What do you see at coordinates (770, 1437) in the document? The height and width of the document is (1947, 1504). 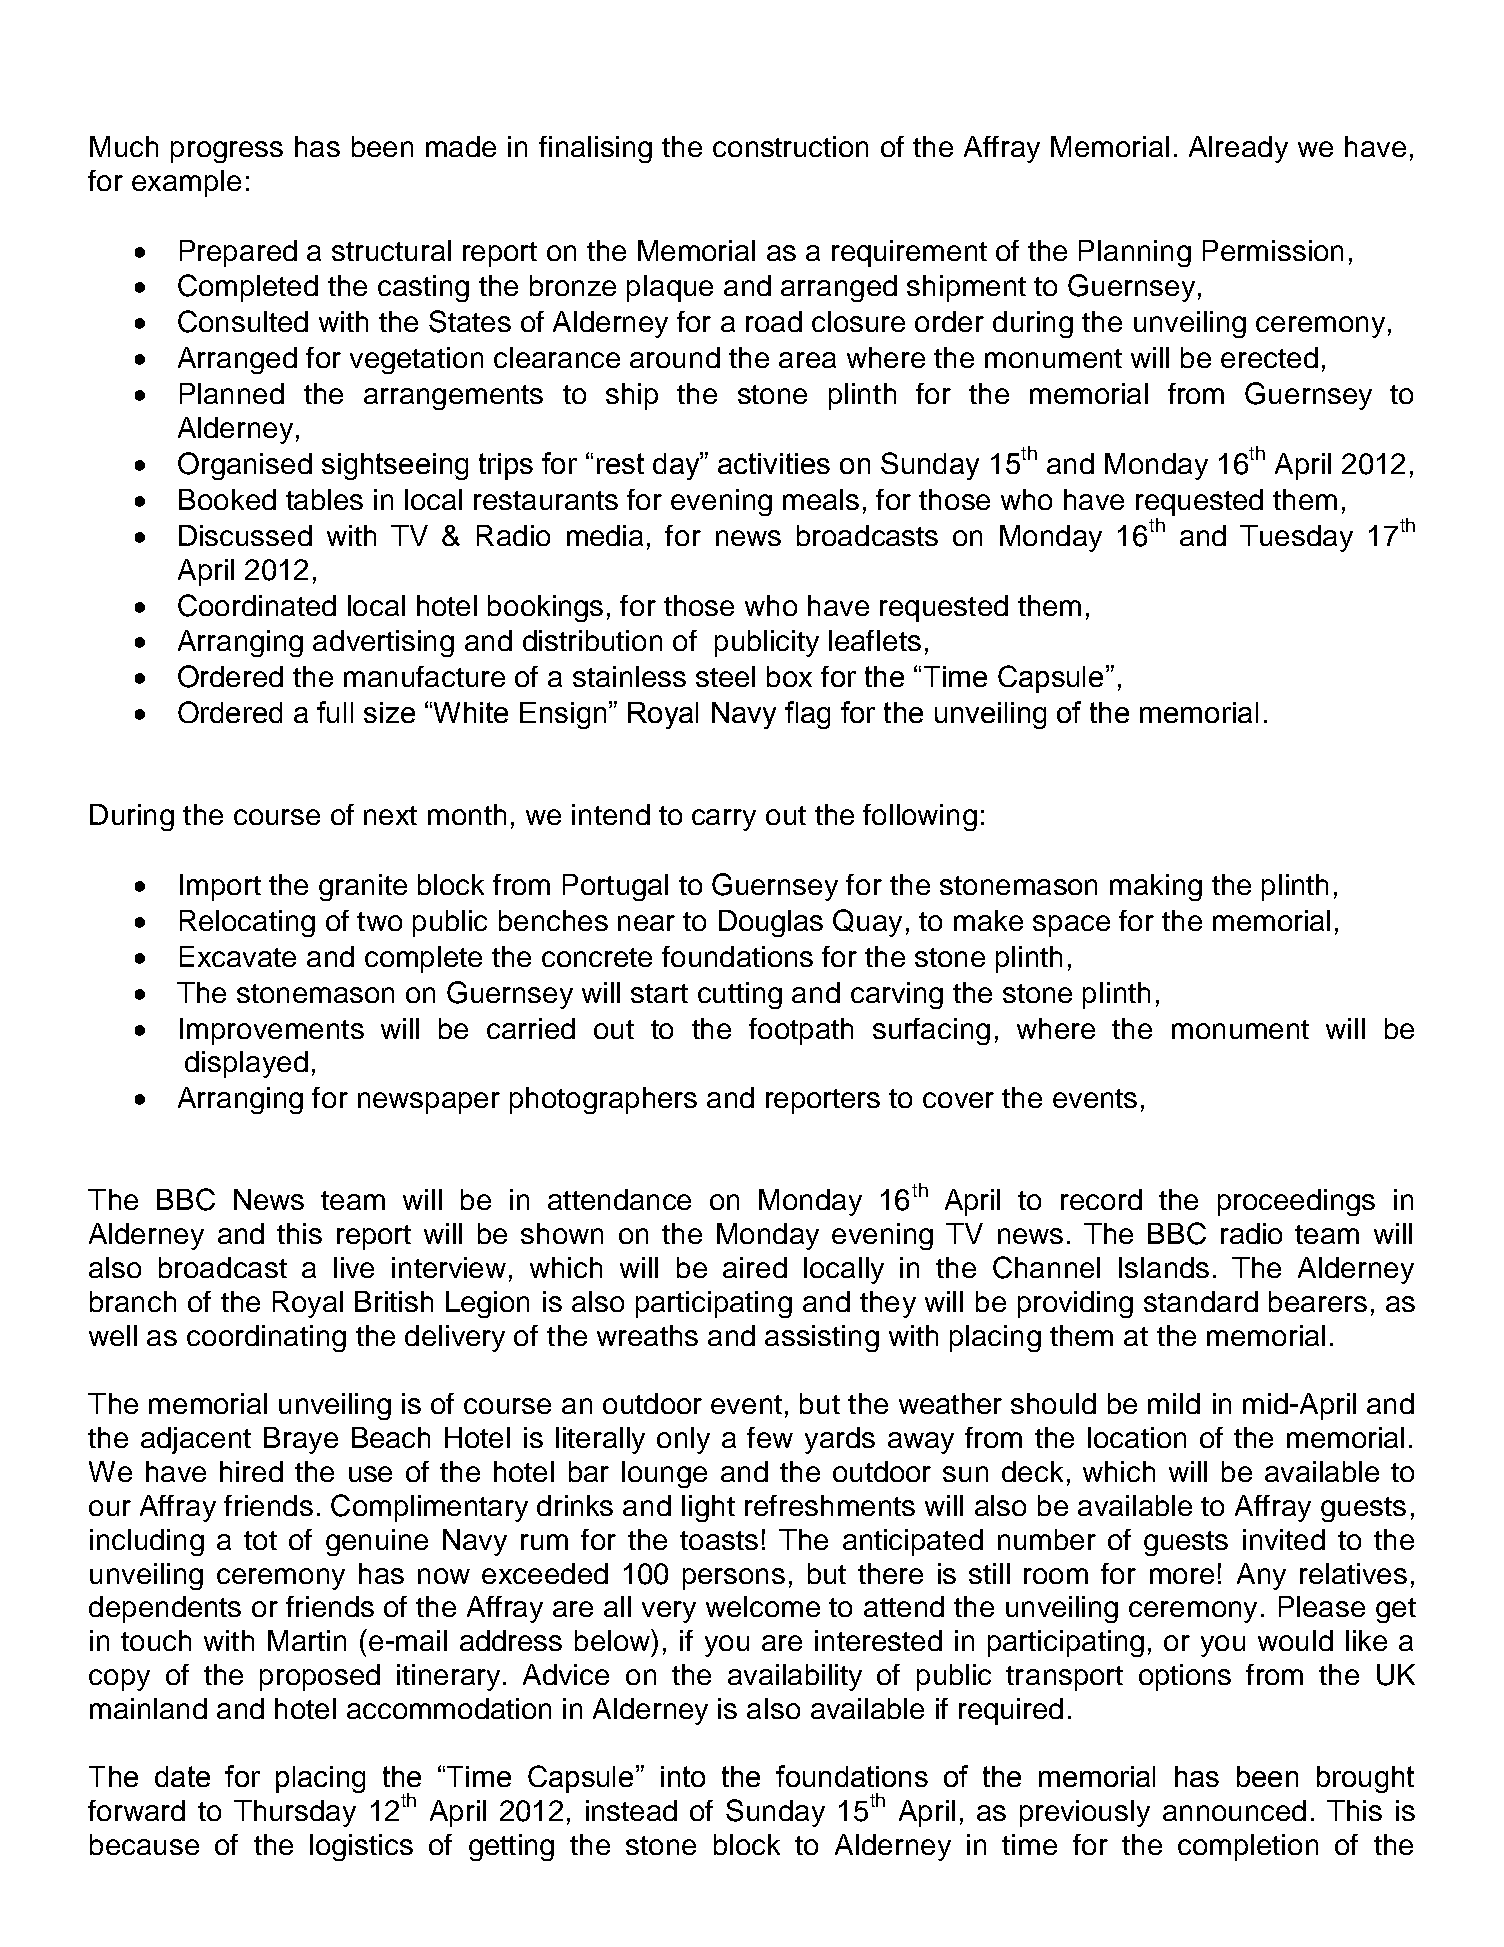 I see `few` at bounding box center [770, 1437].
